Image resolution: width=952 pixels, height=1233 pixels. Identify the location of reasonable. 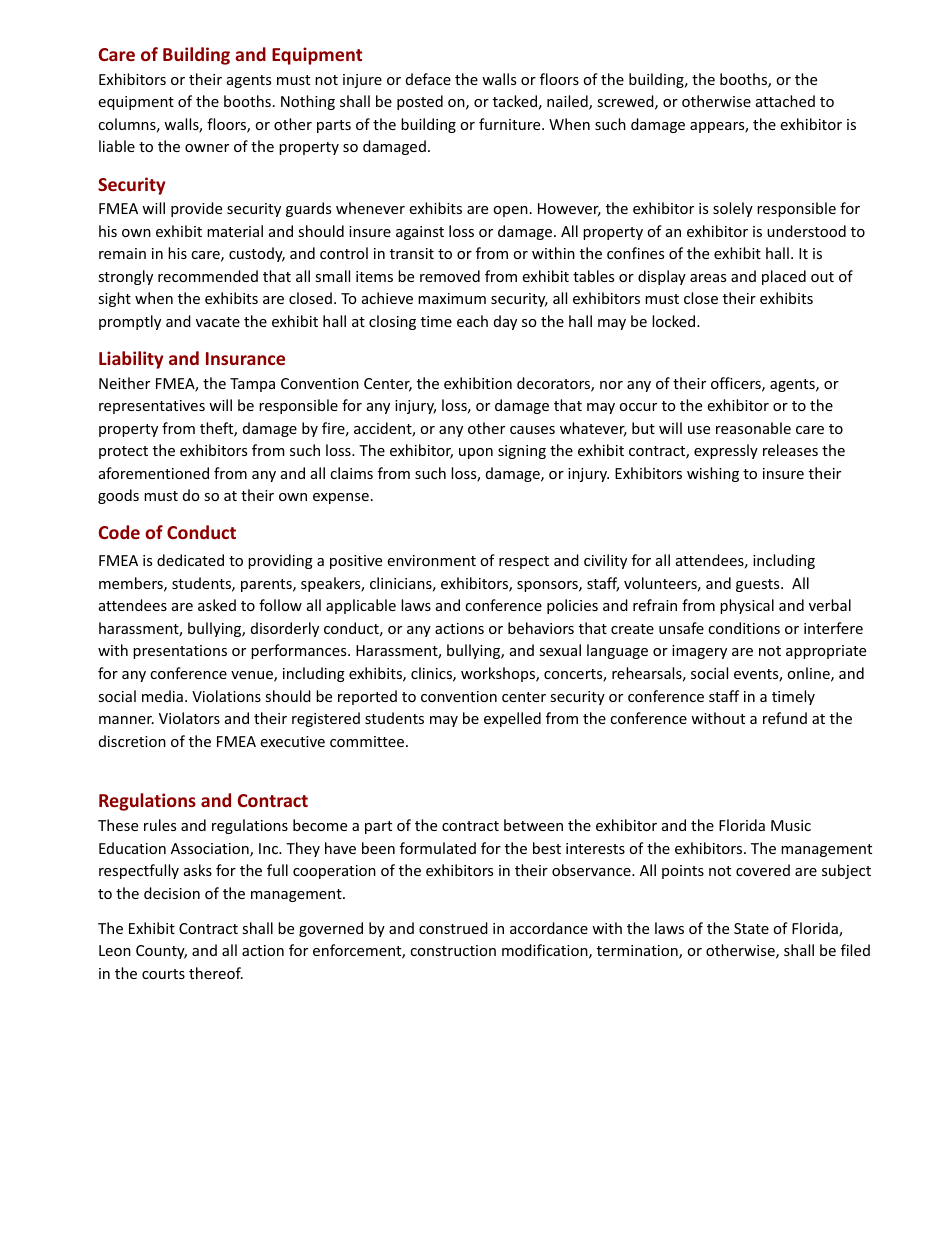
(753, 428).
